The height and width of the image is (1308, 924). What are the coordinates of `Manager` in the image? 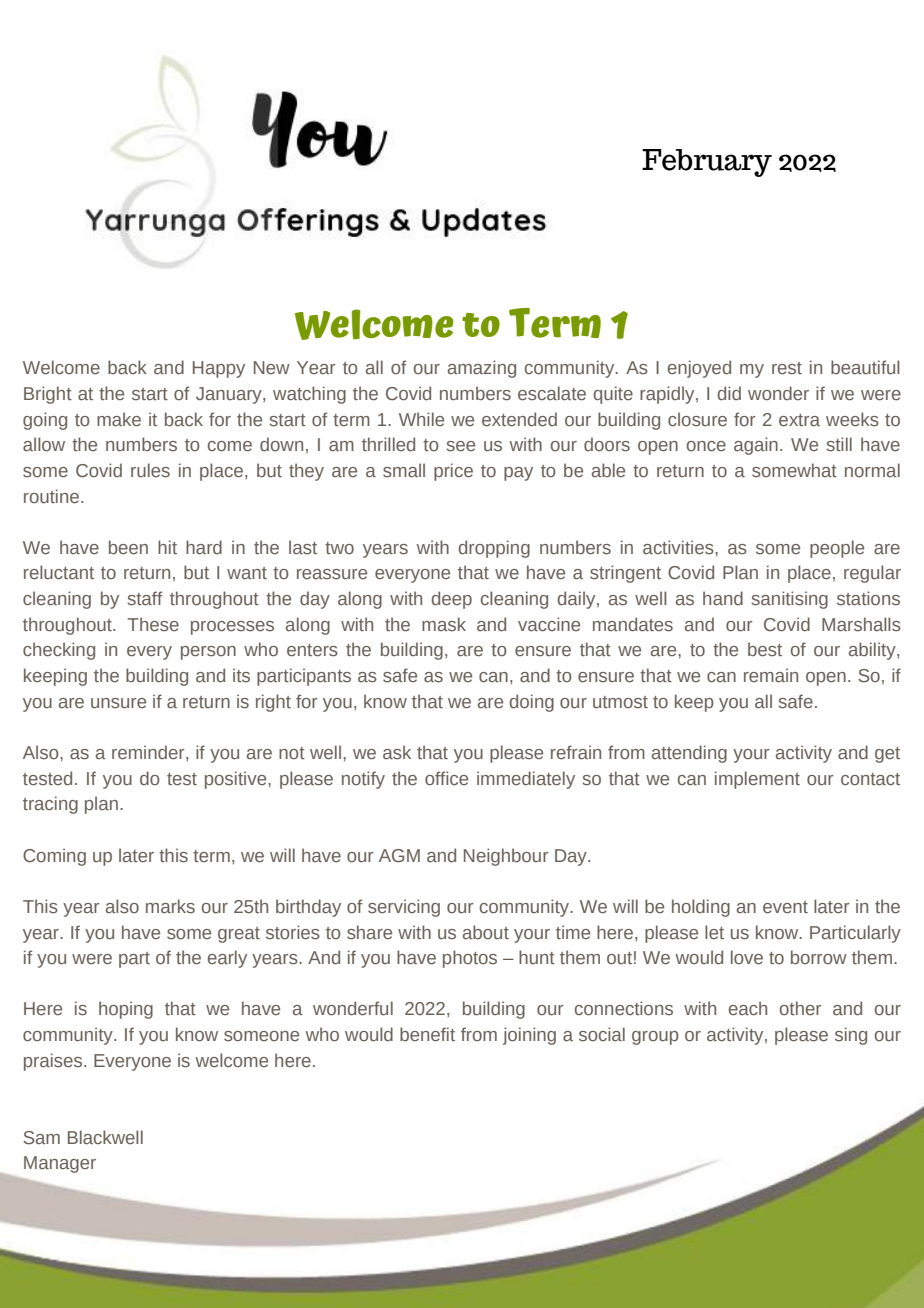 It's located at (60, 1164).
